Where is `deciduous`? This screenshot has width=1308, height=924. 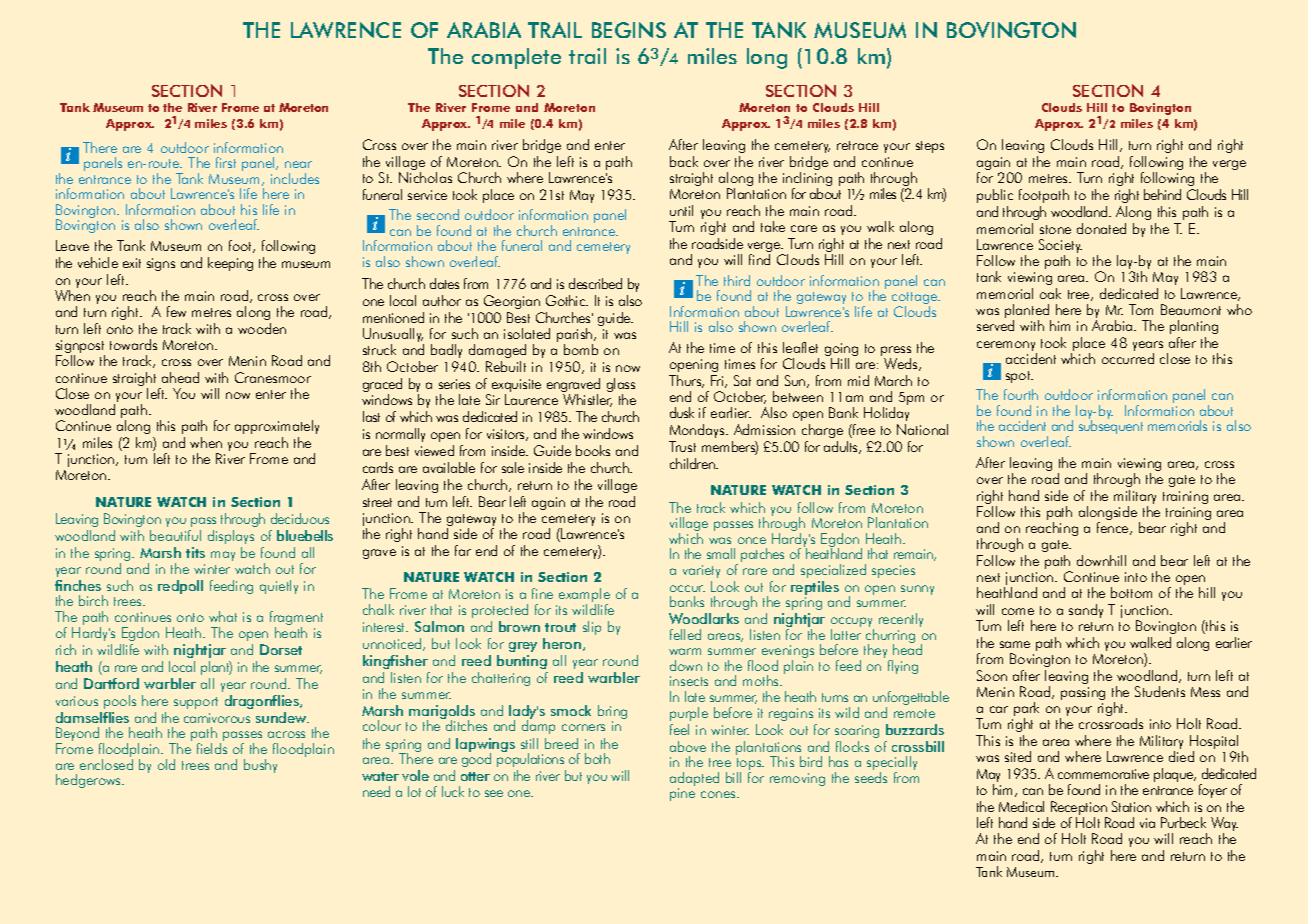
deciduous is located at coordinates (300, 518).
